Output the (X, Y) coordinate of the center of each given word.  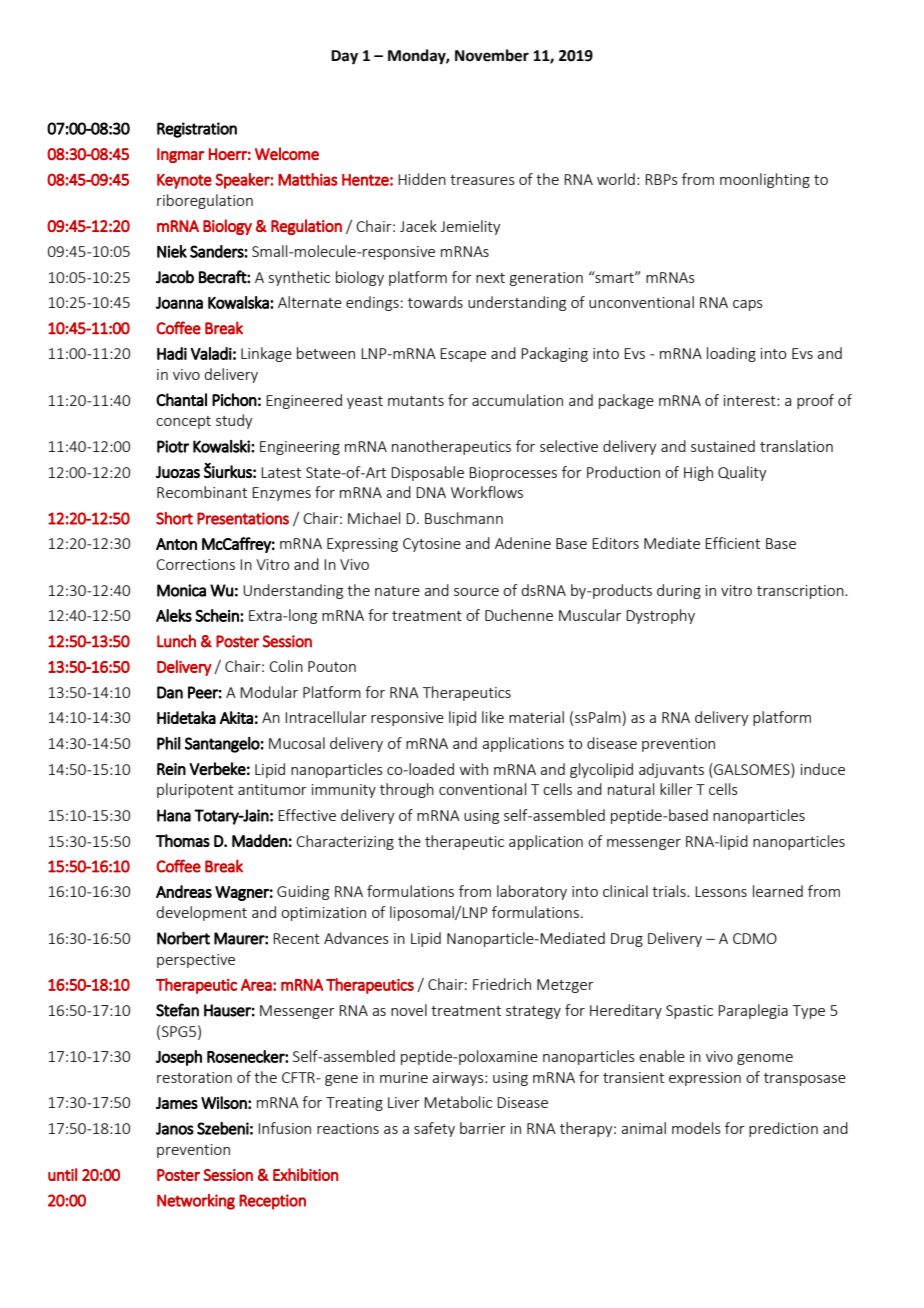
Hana (174, 815)
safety (434, 1129)
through (407, 790)
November (492, 55)
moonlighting (765, 180)
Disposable (427, 473)
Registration (197, 130)
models (696, 1128)
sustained (723, 446)
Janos (175, 1128)
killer (676, 789)
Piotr (173, 446)
